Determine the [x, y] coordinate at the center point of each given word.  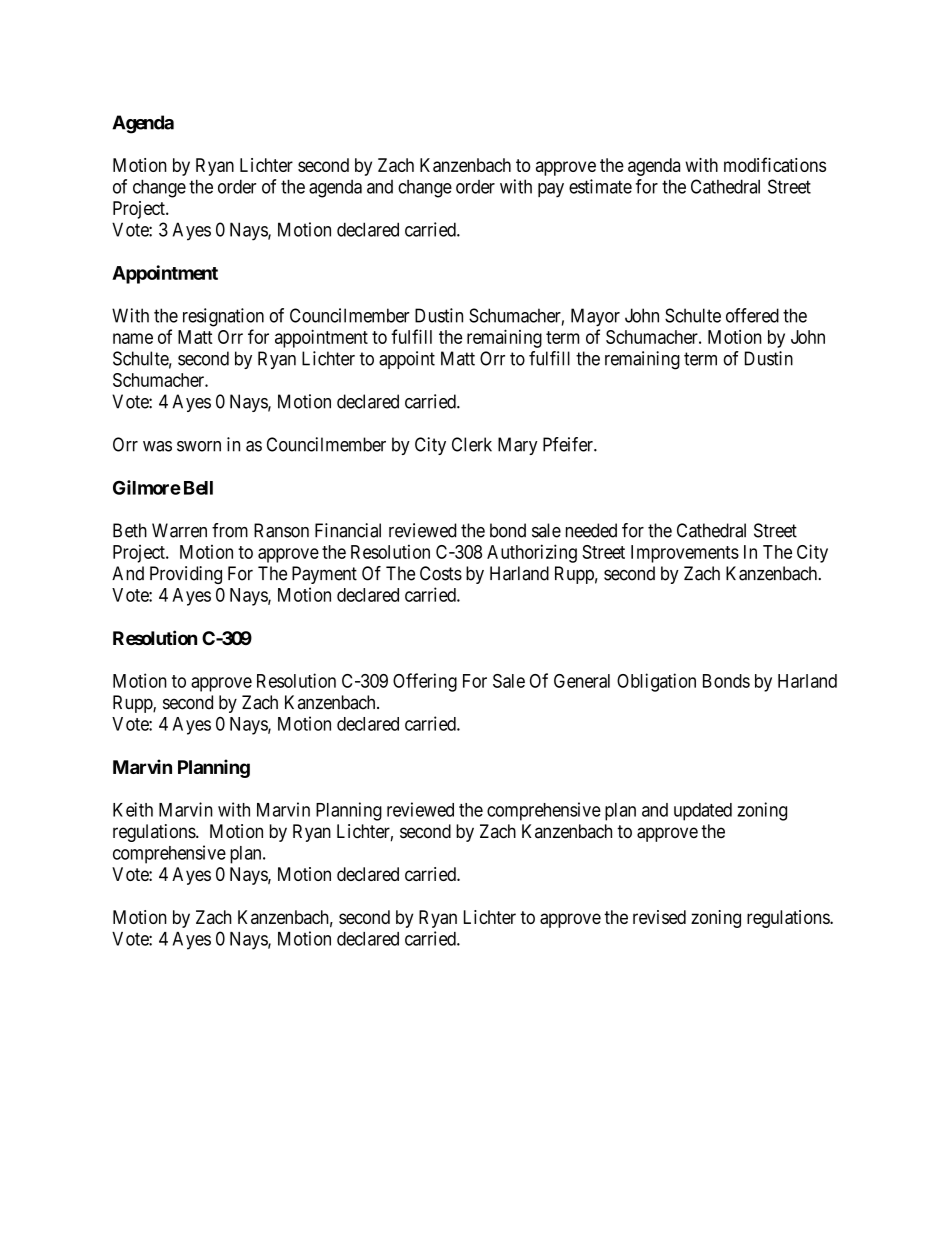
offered [752, 315]
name [133, 338]
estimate [600, 186]
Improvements [685, 554]
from [230, 530]
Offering [425, 682]
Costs [441, 573]
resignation [223, 317]
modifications [775, 164]
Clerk [472, 444]
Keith [133, 809]
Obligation [656, 682]
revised [659, 917]
